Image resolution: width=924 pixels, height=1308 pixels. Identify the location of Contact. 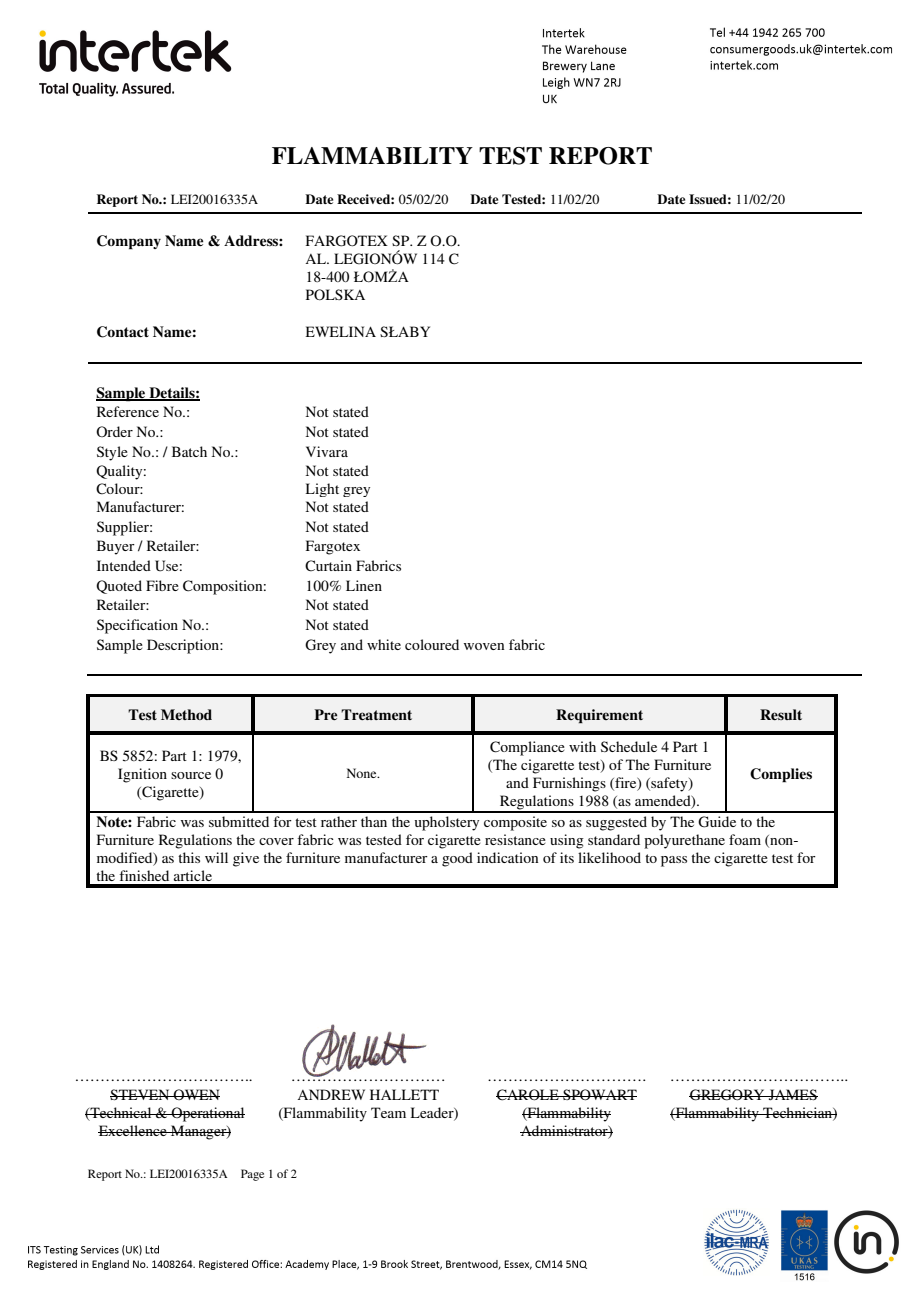
(123, 332).
